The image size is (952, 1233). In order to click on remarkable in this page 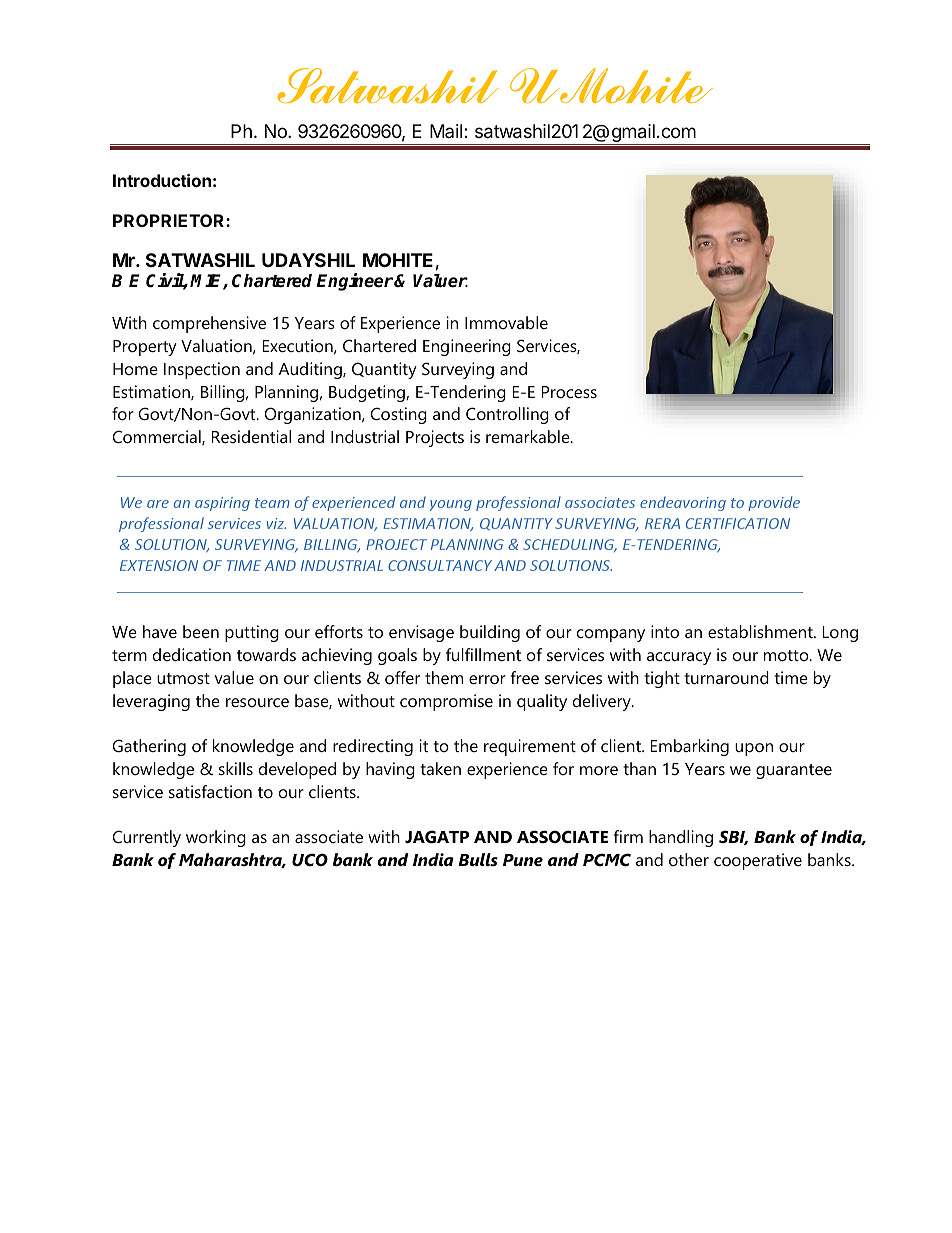, I will do `click(529, 436)`.
